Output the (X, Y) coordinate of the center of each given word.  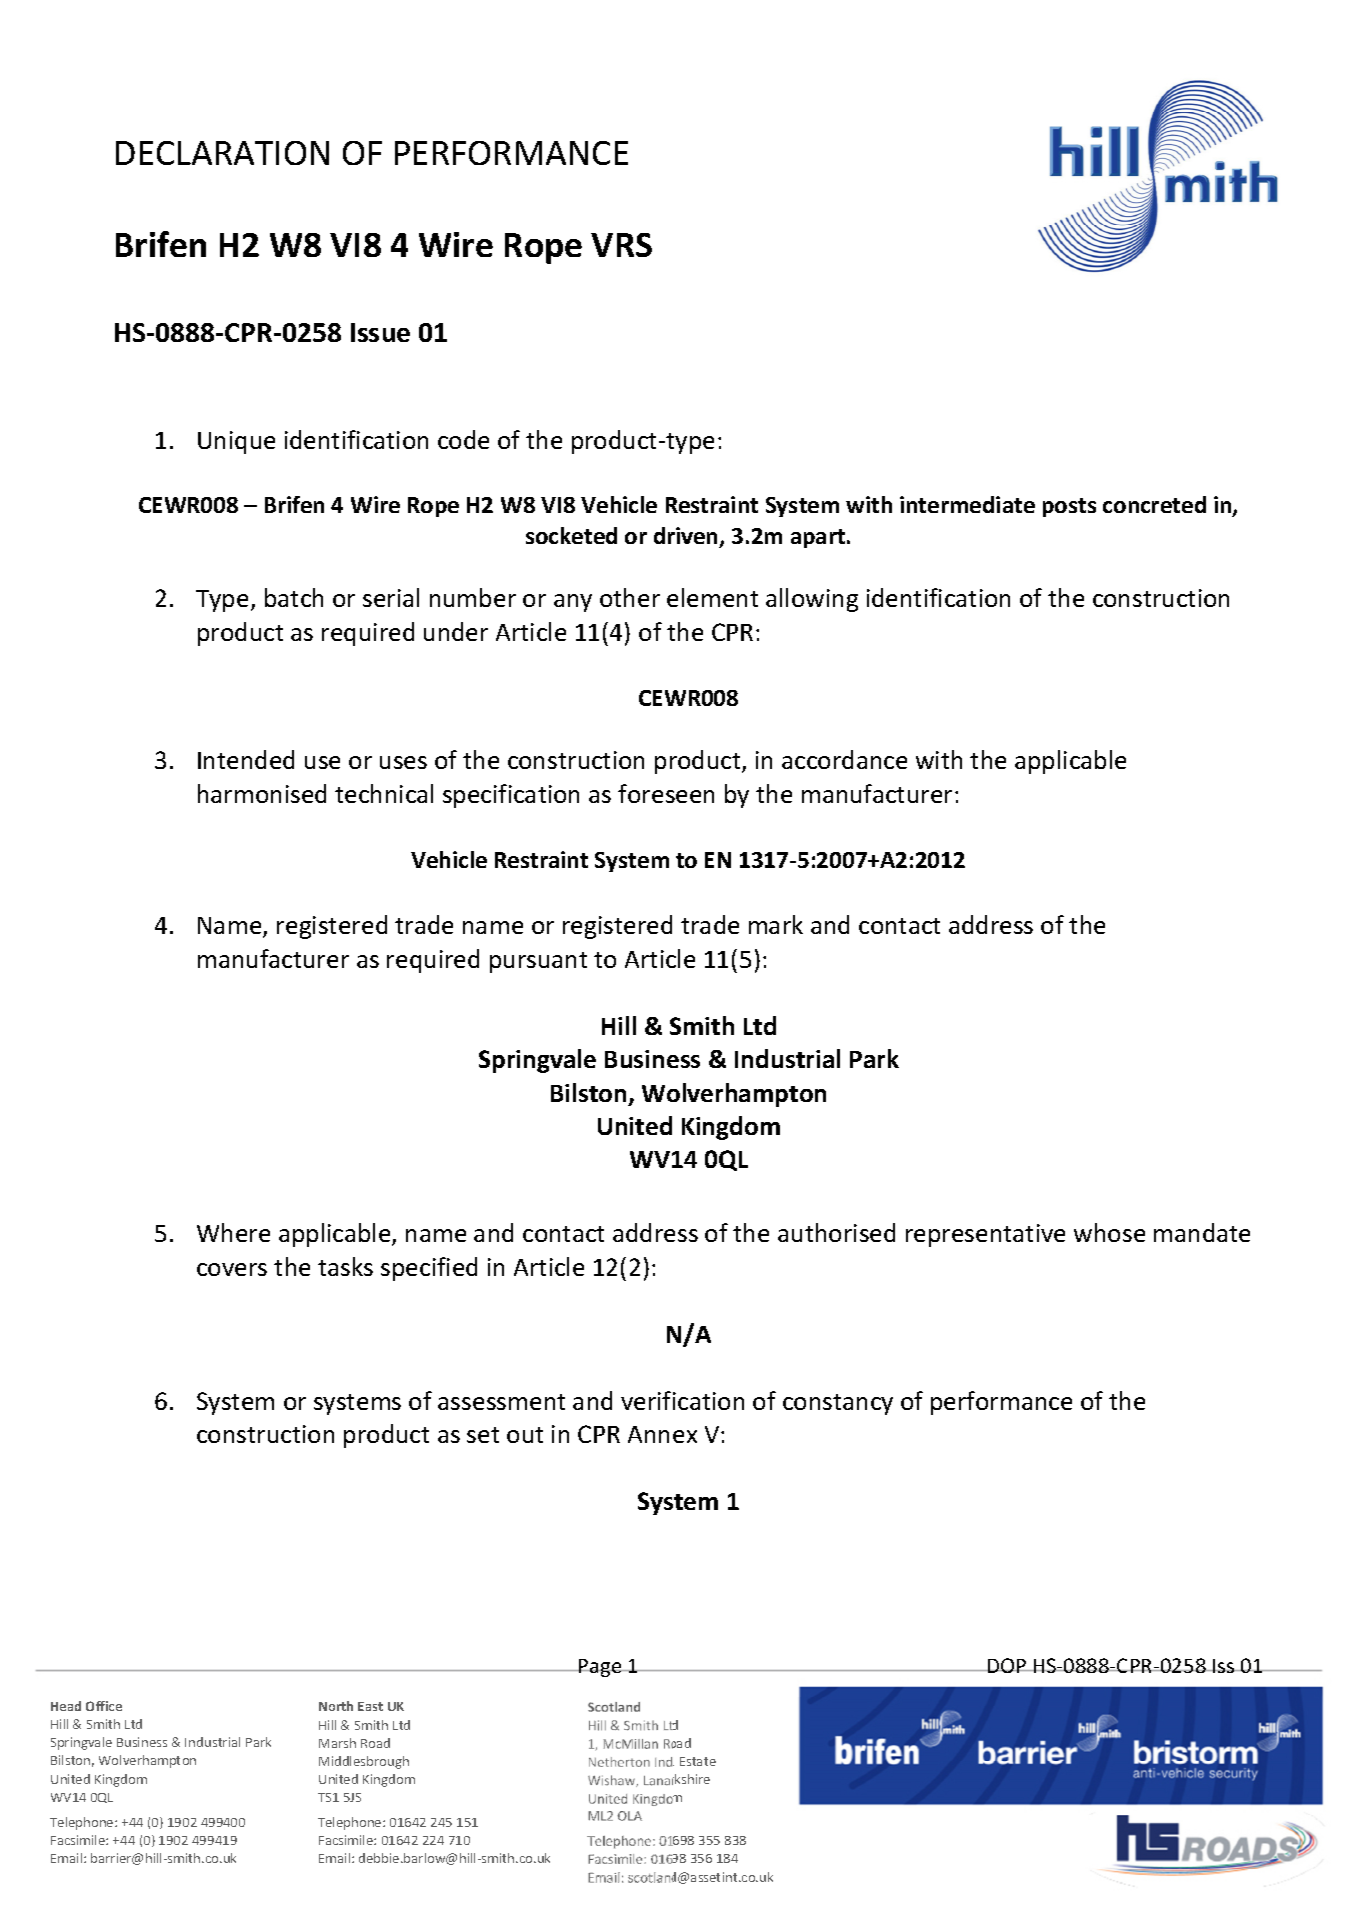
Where (233, 1232)
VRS (621, 245)
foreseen (666, 793)
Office (104, 1706)
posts (1069, 507)
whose (1109, 1232)
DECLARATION (222, 153)
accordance (844, 759)
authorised (836, 1232)
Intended (246, 759)
